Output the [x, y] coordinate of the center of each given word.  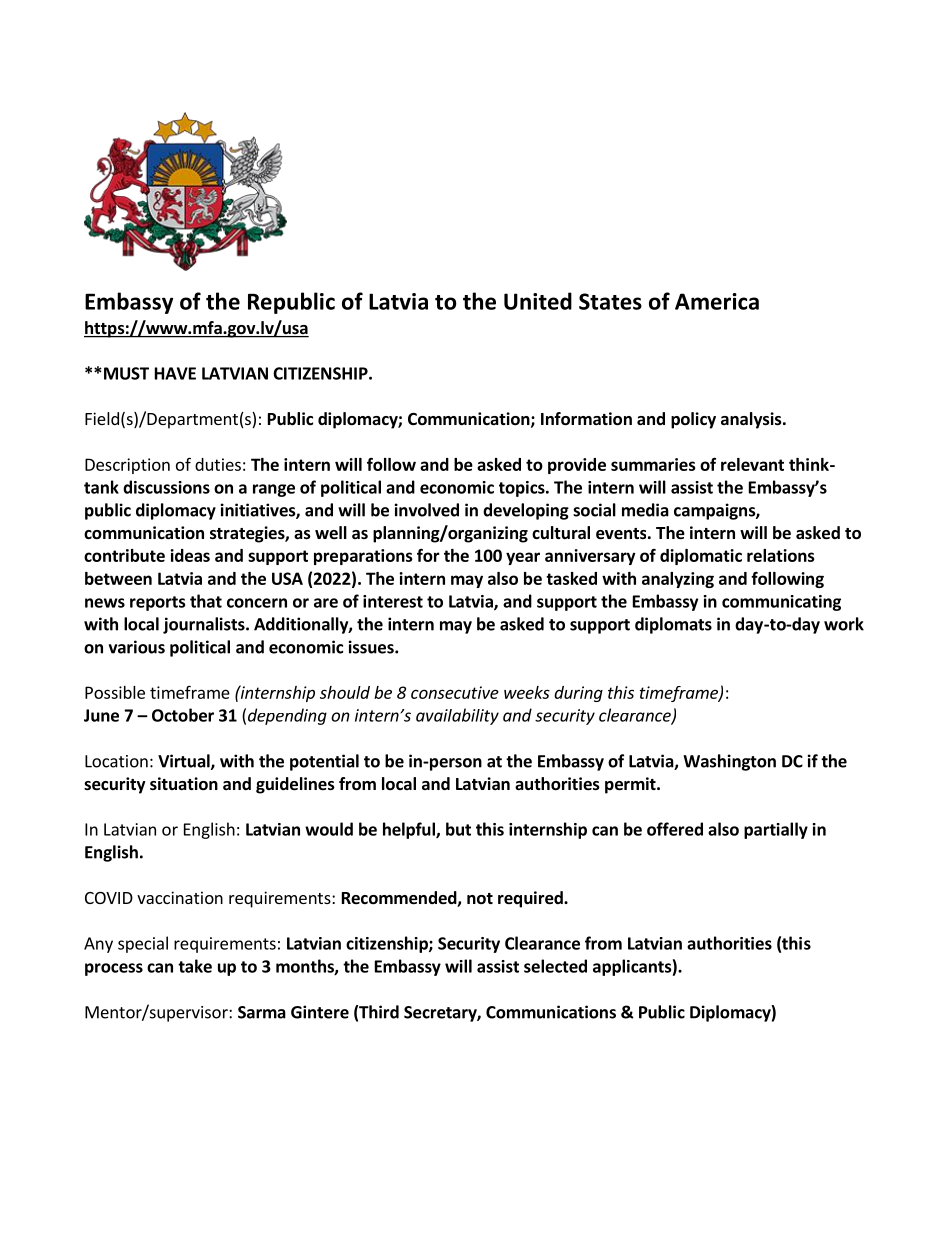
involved [427, 510]
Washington [729, 762]
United [538, 301]
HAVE [175, 373]
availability [457, 716]
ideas [190, 555]
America [717, 301]
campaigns [715, 511]
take [195, 966]
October [183, 715]
